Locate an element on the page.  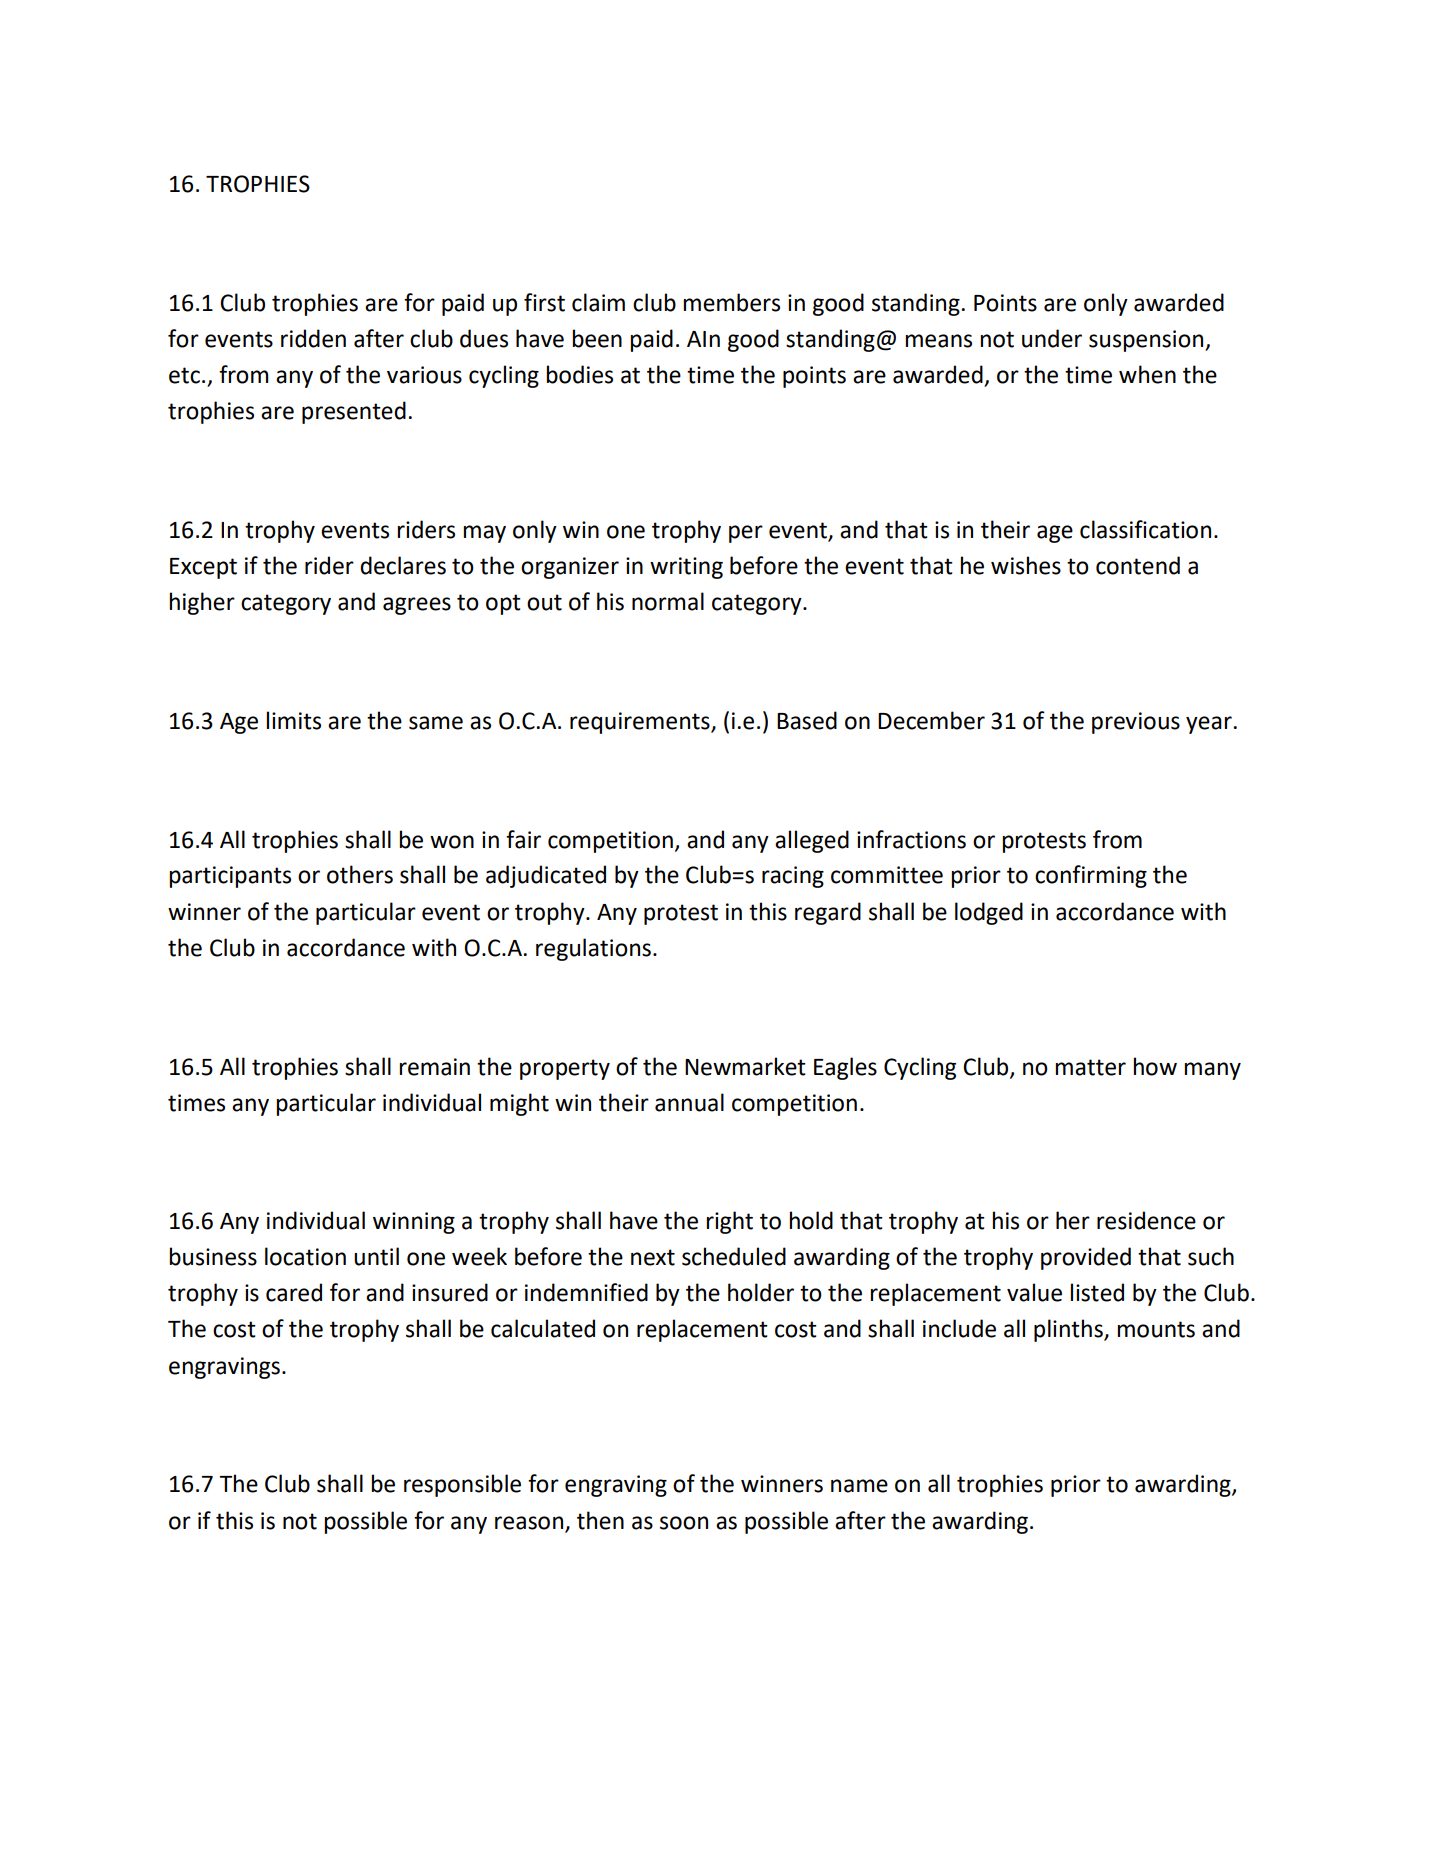
members is located at coordinates (731, 302).
